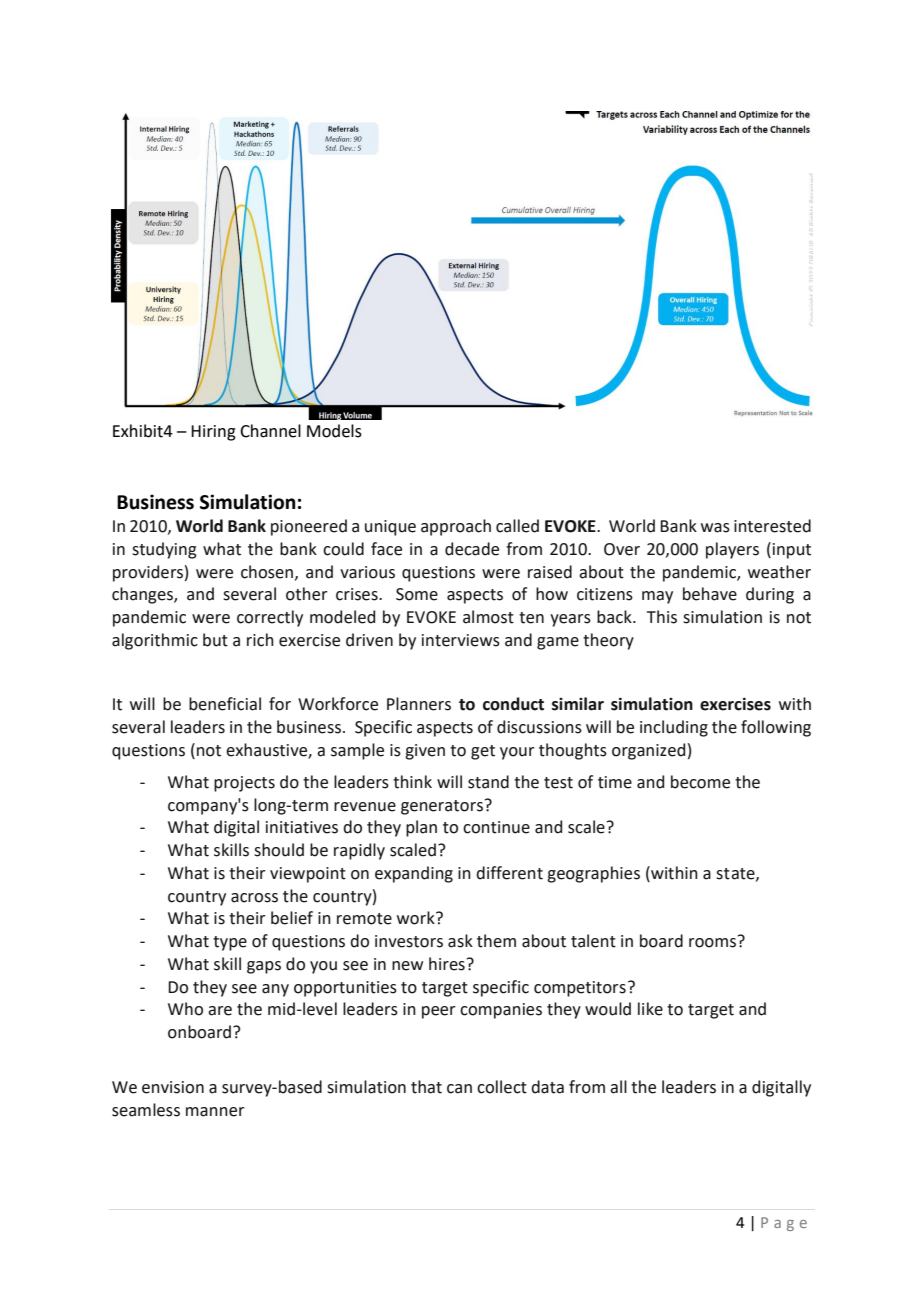 The image size is (924, 1308). Describe the element at coordinates (215, 1112) in the screenshot. I see `manner` at that location.
